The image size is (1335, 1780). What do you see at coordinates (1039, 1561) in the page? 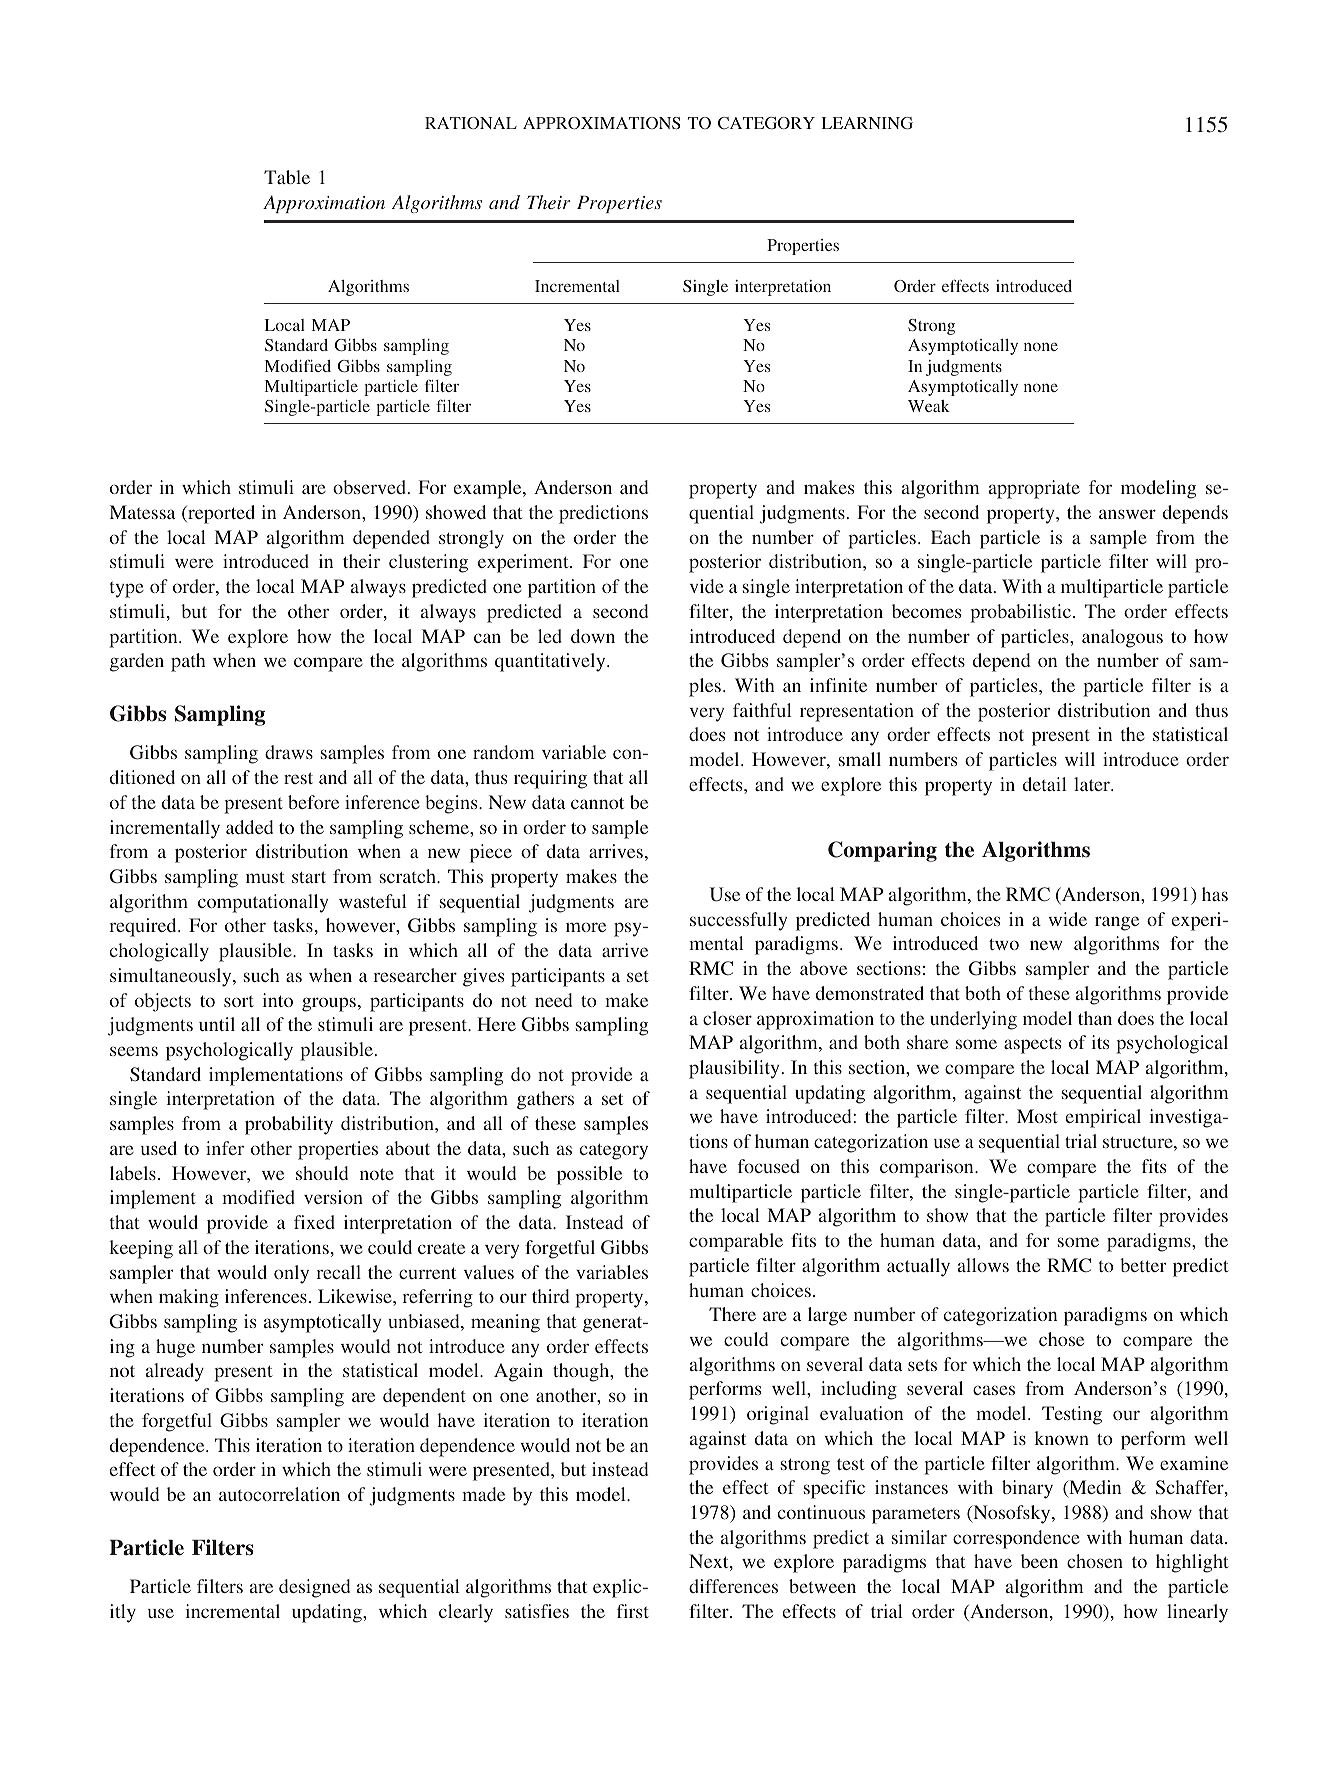
I see `been` at bounding box center [1039, 1561].
